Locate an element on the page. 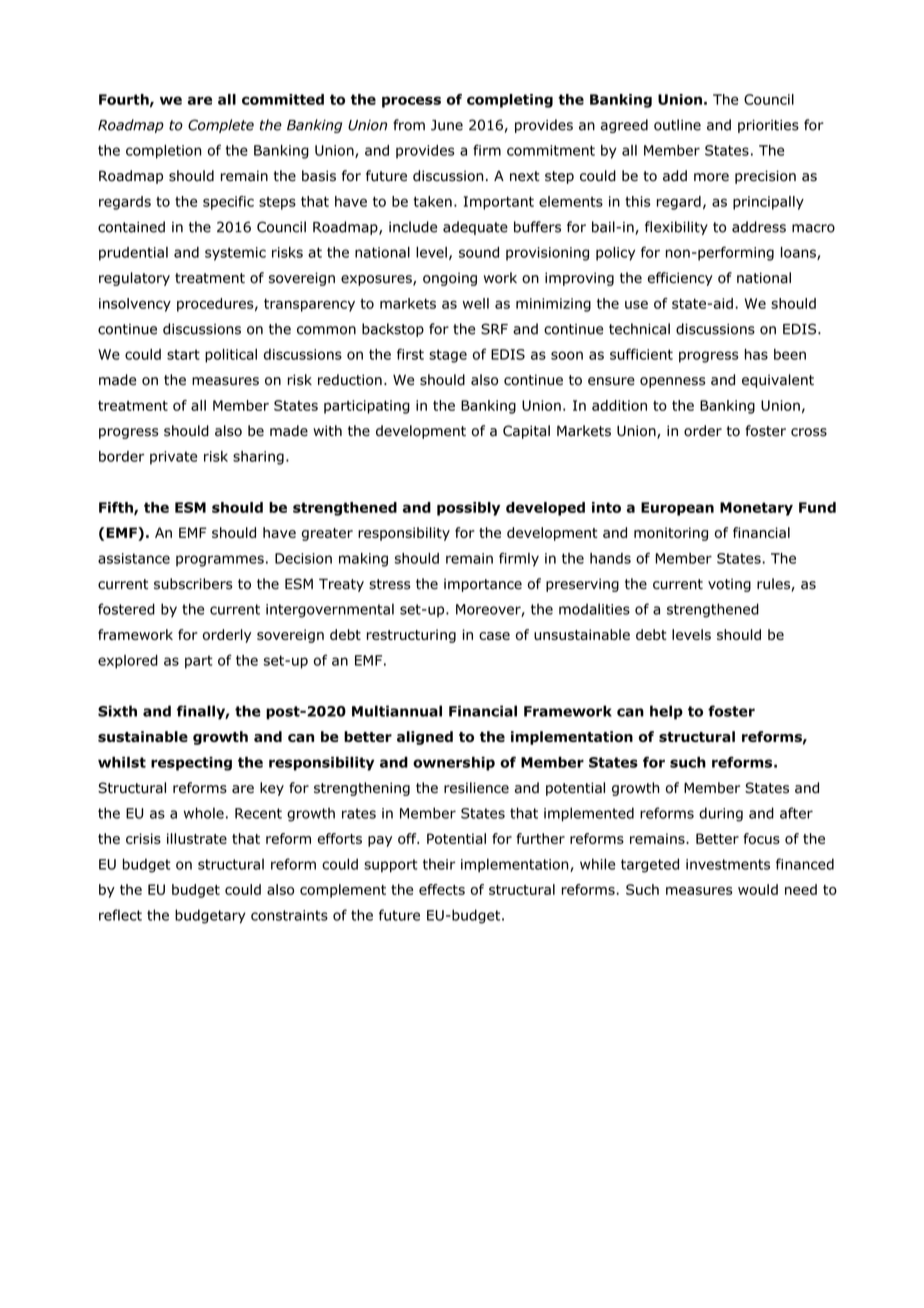 Image resolution: width=924 pixels, height=1308 pixels. Monetary is located at coordinates (756, 509).
